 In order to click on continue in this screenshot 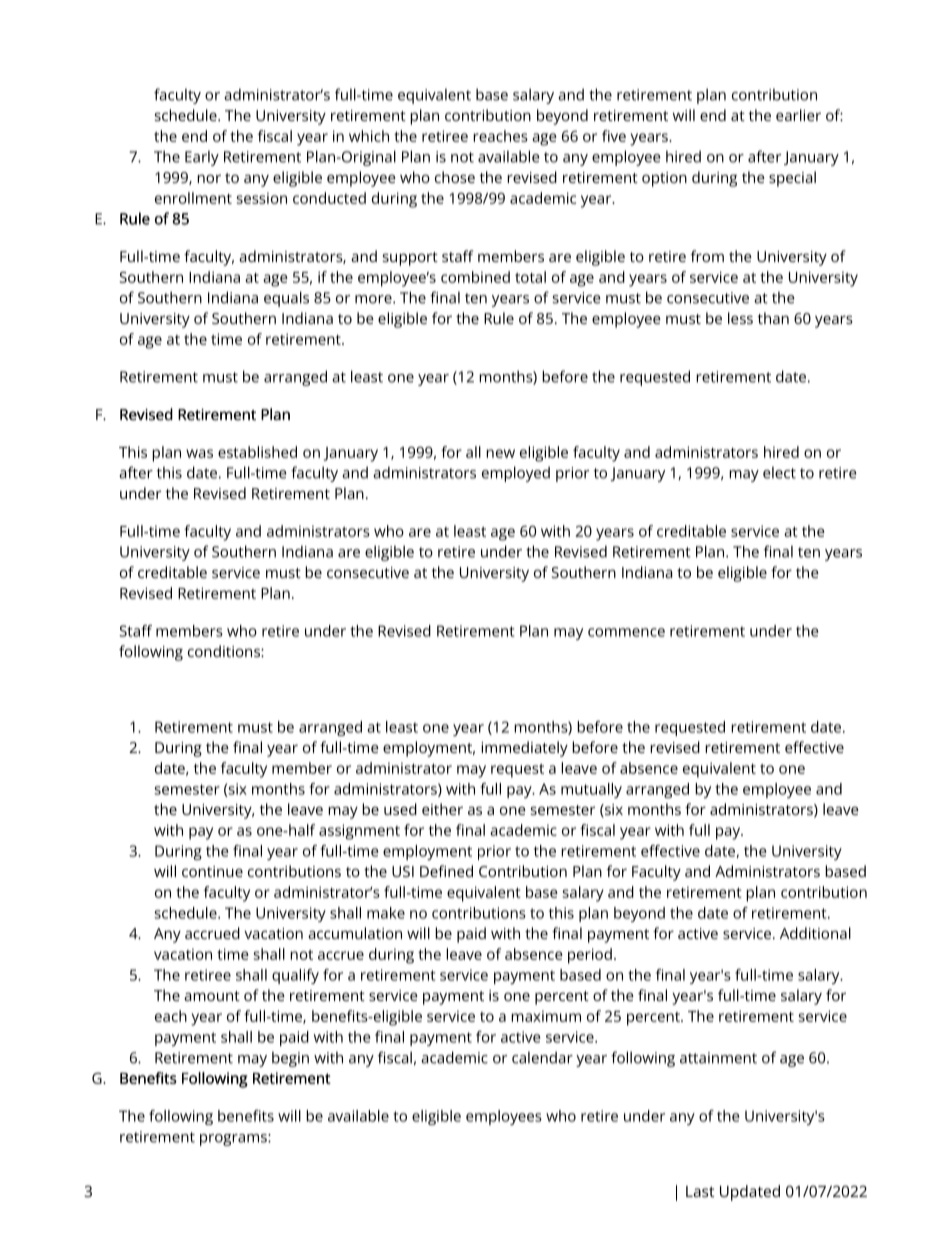, I will do `click(212, 871)`.
